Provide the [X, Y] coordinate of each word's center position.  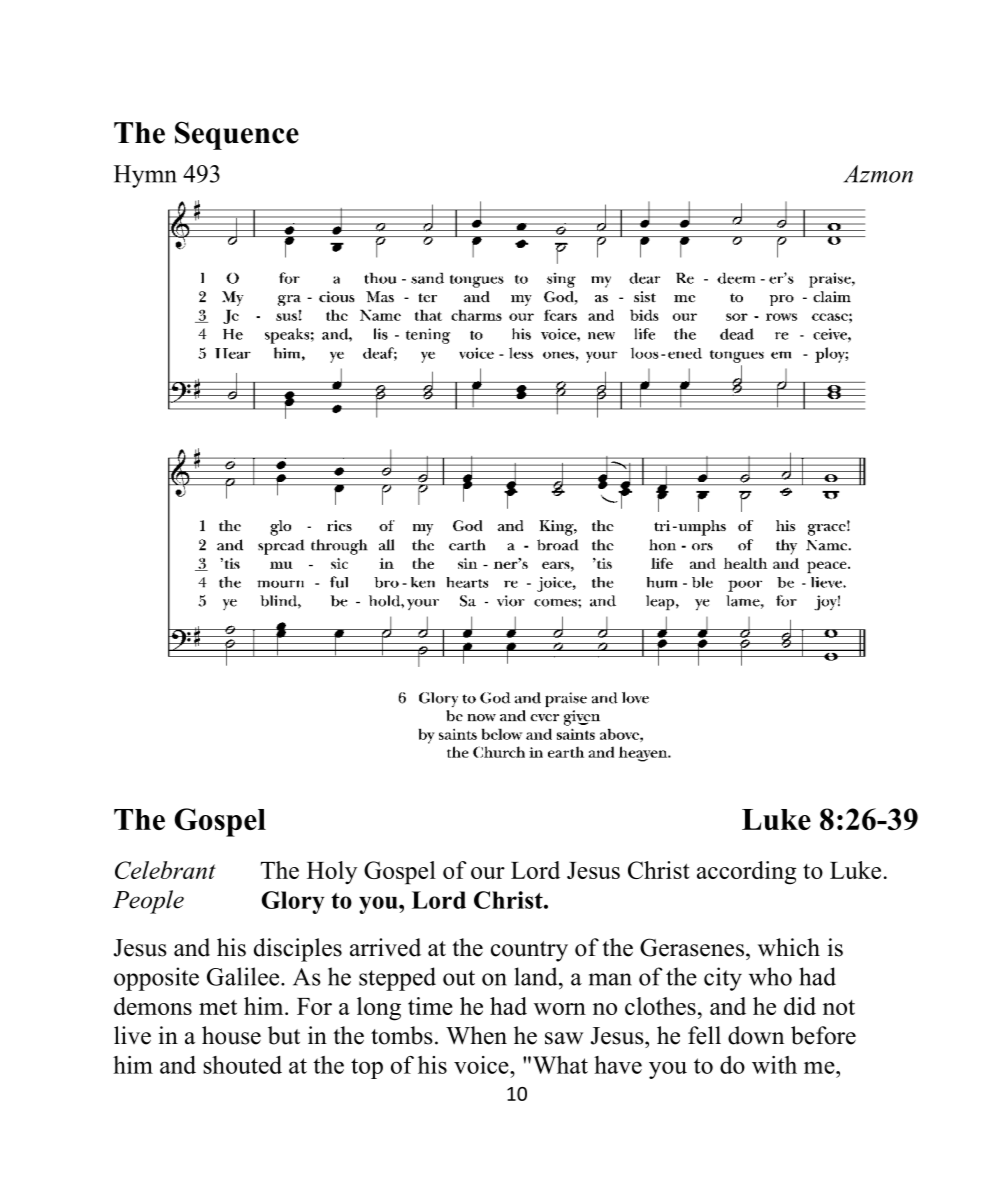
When [476, 1035]
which [789, 947]
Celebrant [165, 870]
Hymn [145, 176]
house [231, 1035]
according [747, 873]
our [488, 873]
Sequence [237, 135]
